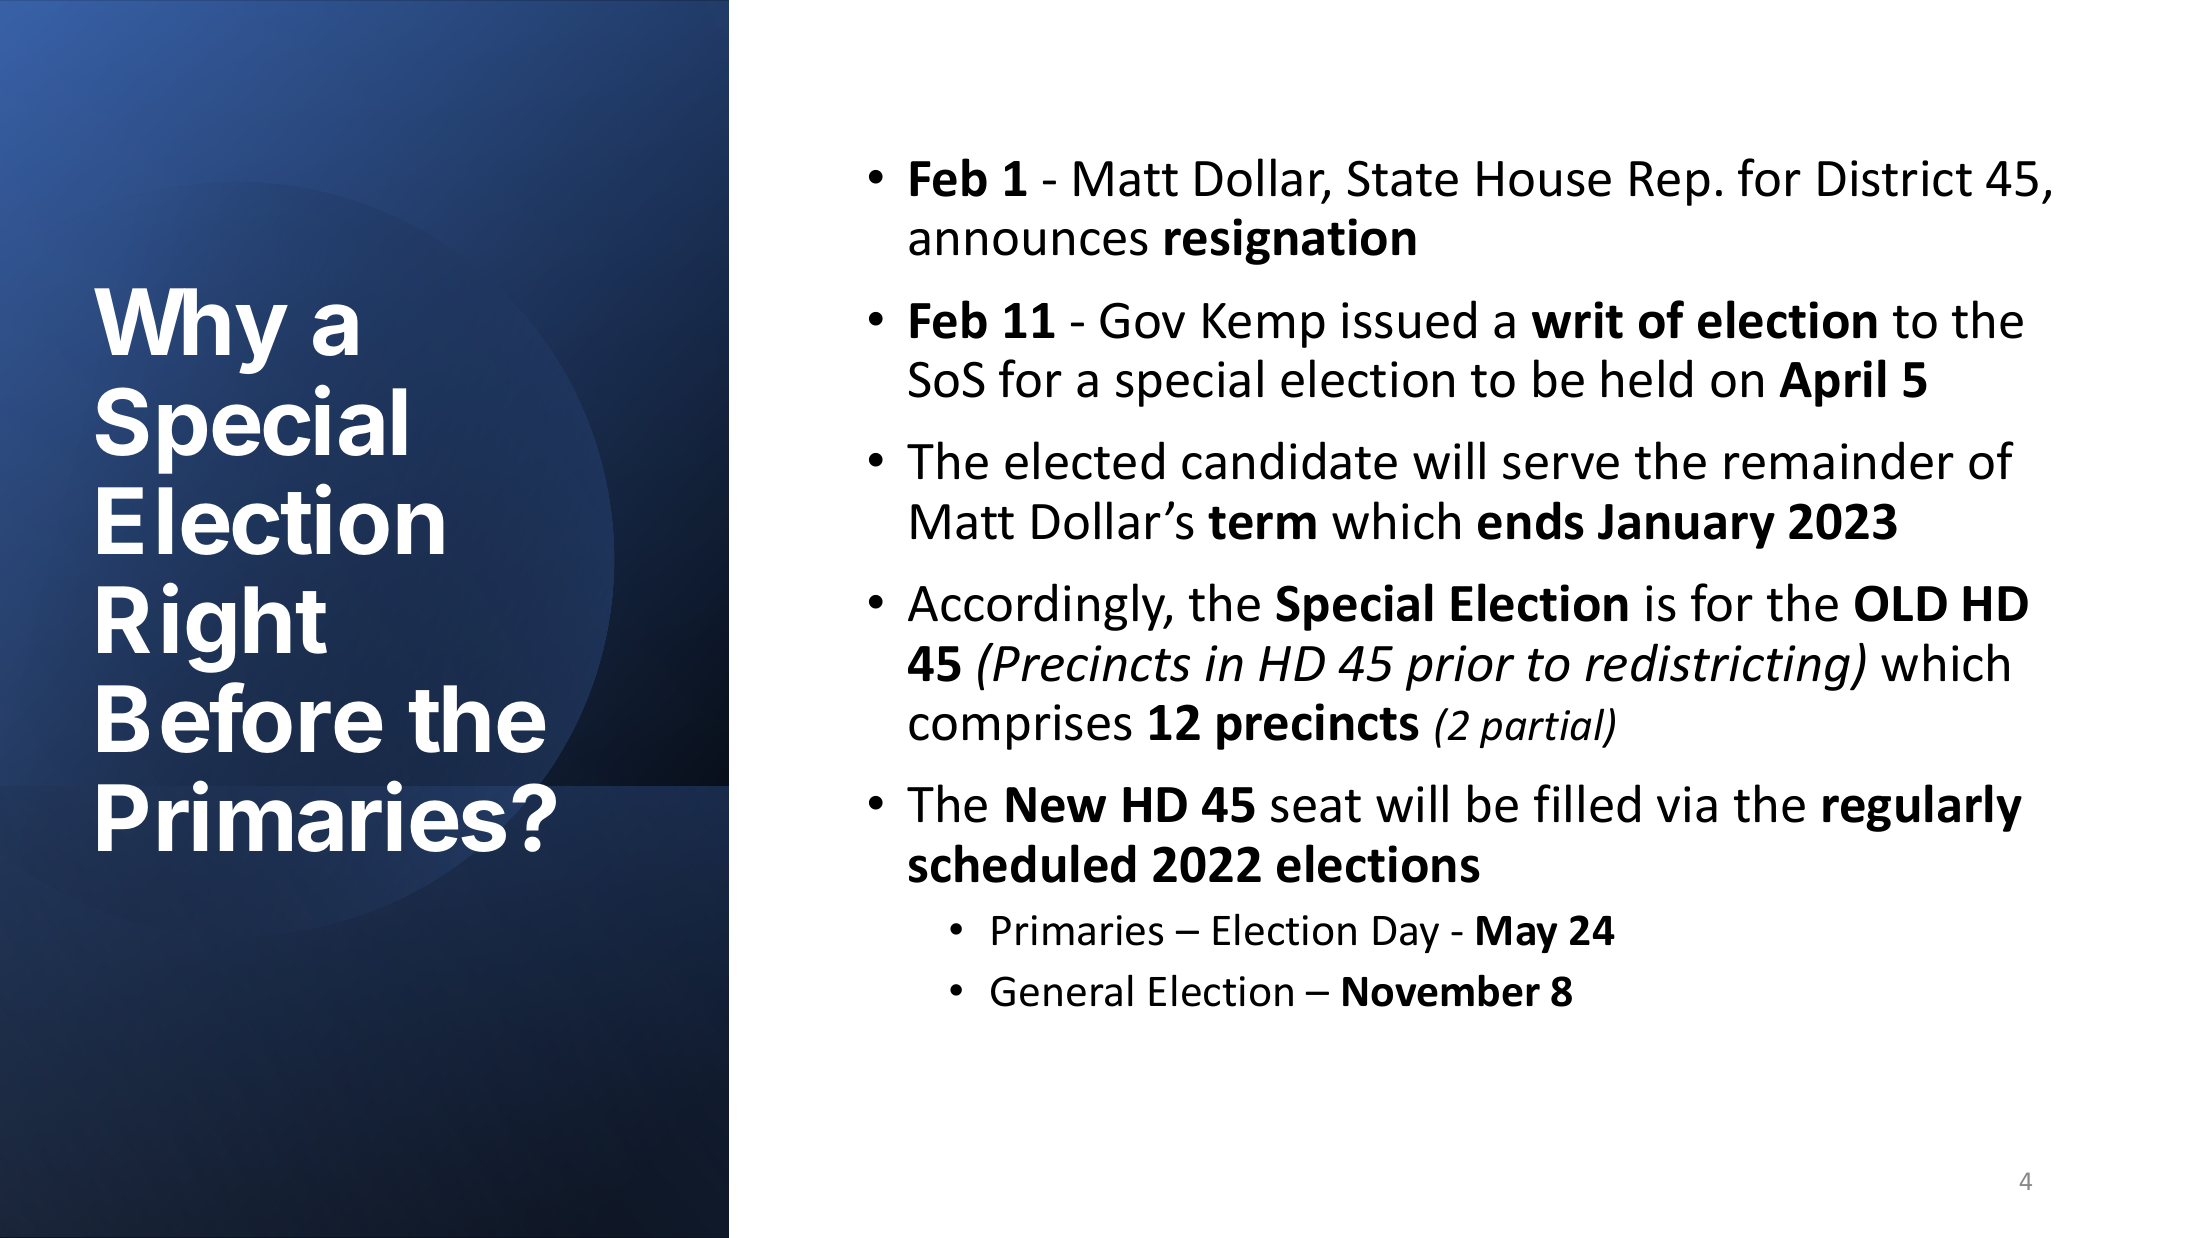  I want to click on Why, so click(190, 331).
